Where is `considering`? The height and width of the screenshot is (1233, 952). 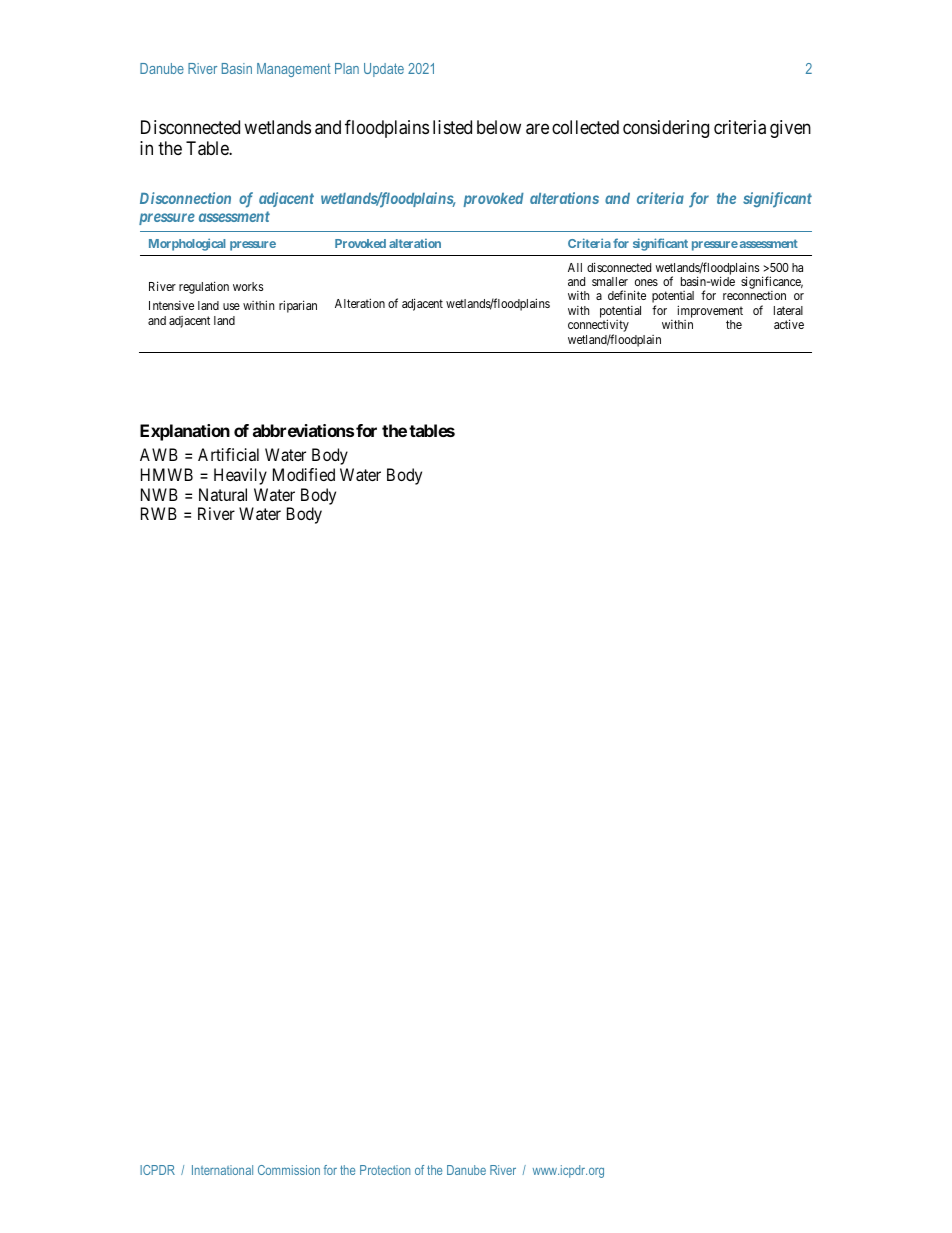 considering is located at coordinates (666, 129).
